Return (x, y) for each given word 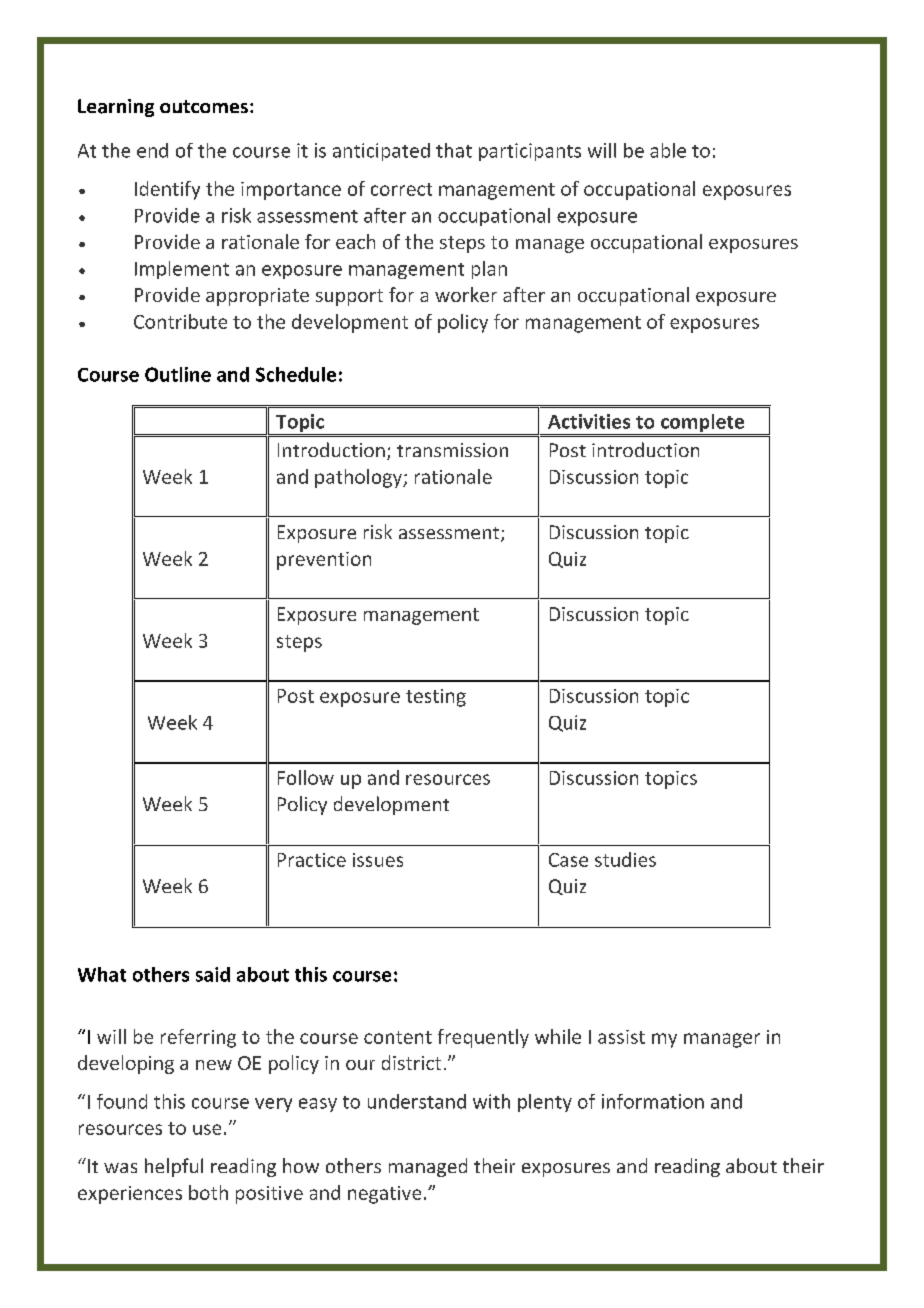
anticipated (381, 152)
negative (384, 1195)
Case (568, 860)
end (152, 150)
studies (625, 859)
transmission (452, 450)
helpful (174, 1167)
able (668, 150)
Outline (178, 374)
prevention (324, 561)
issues (378, 860)
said (213, 974)
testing (436, 698)
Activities (589, 421)
